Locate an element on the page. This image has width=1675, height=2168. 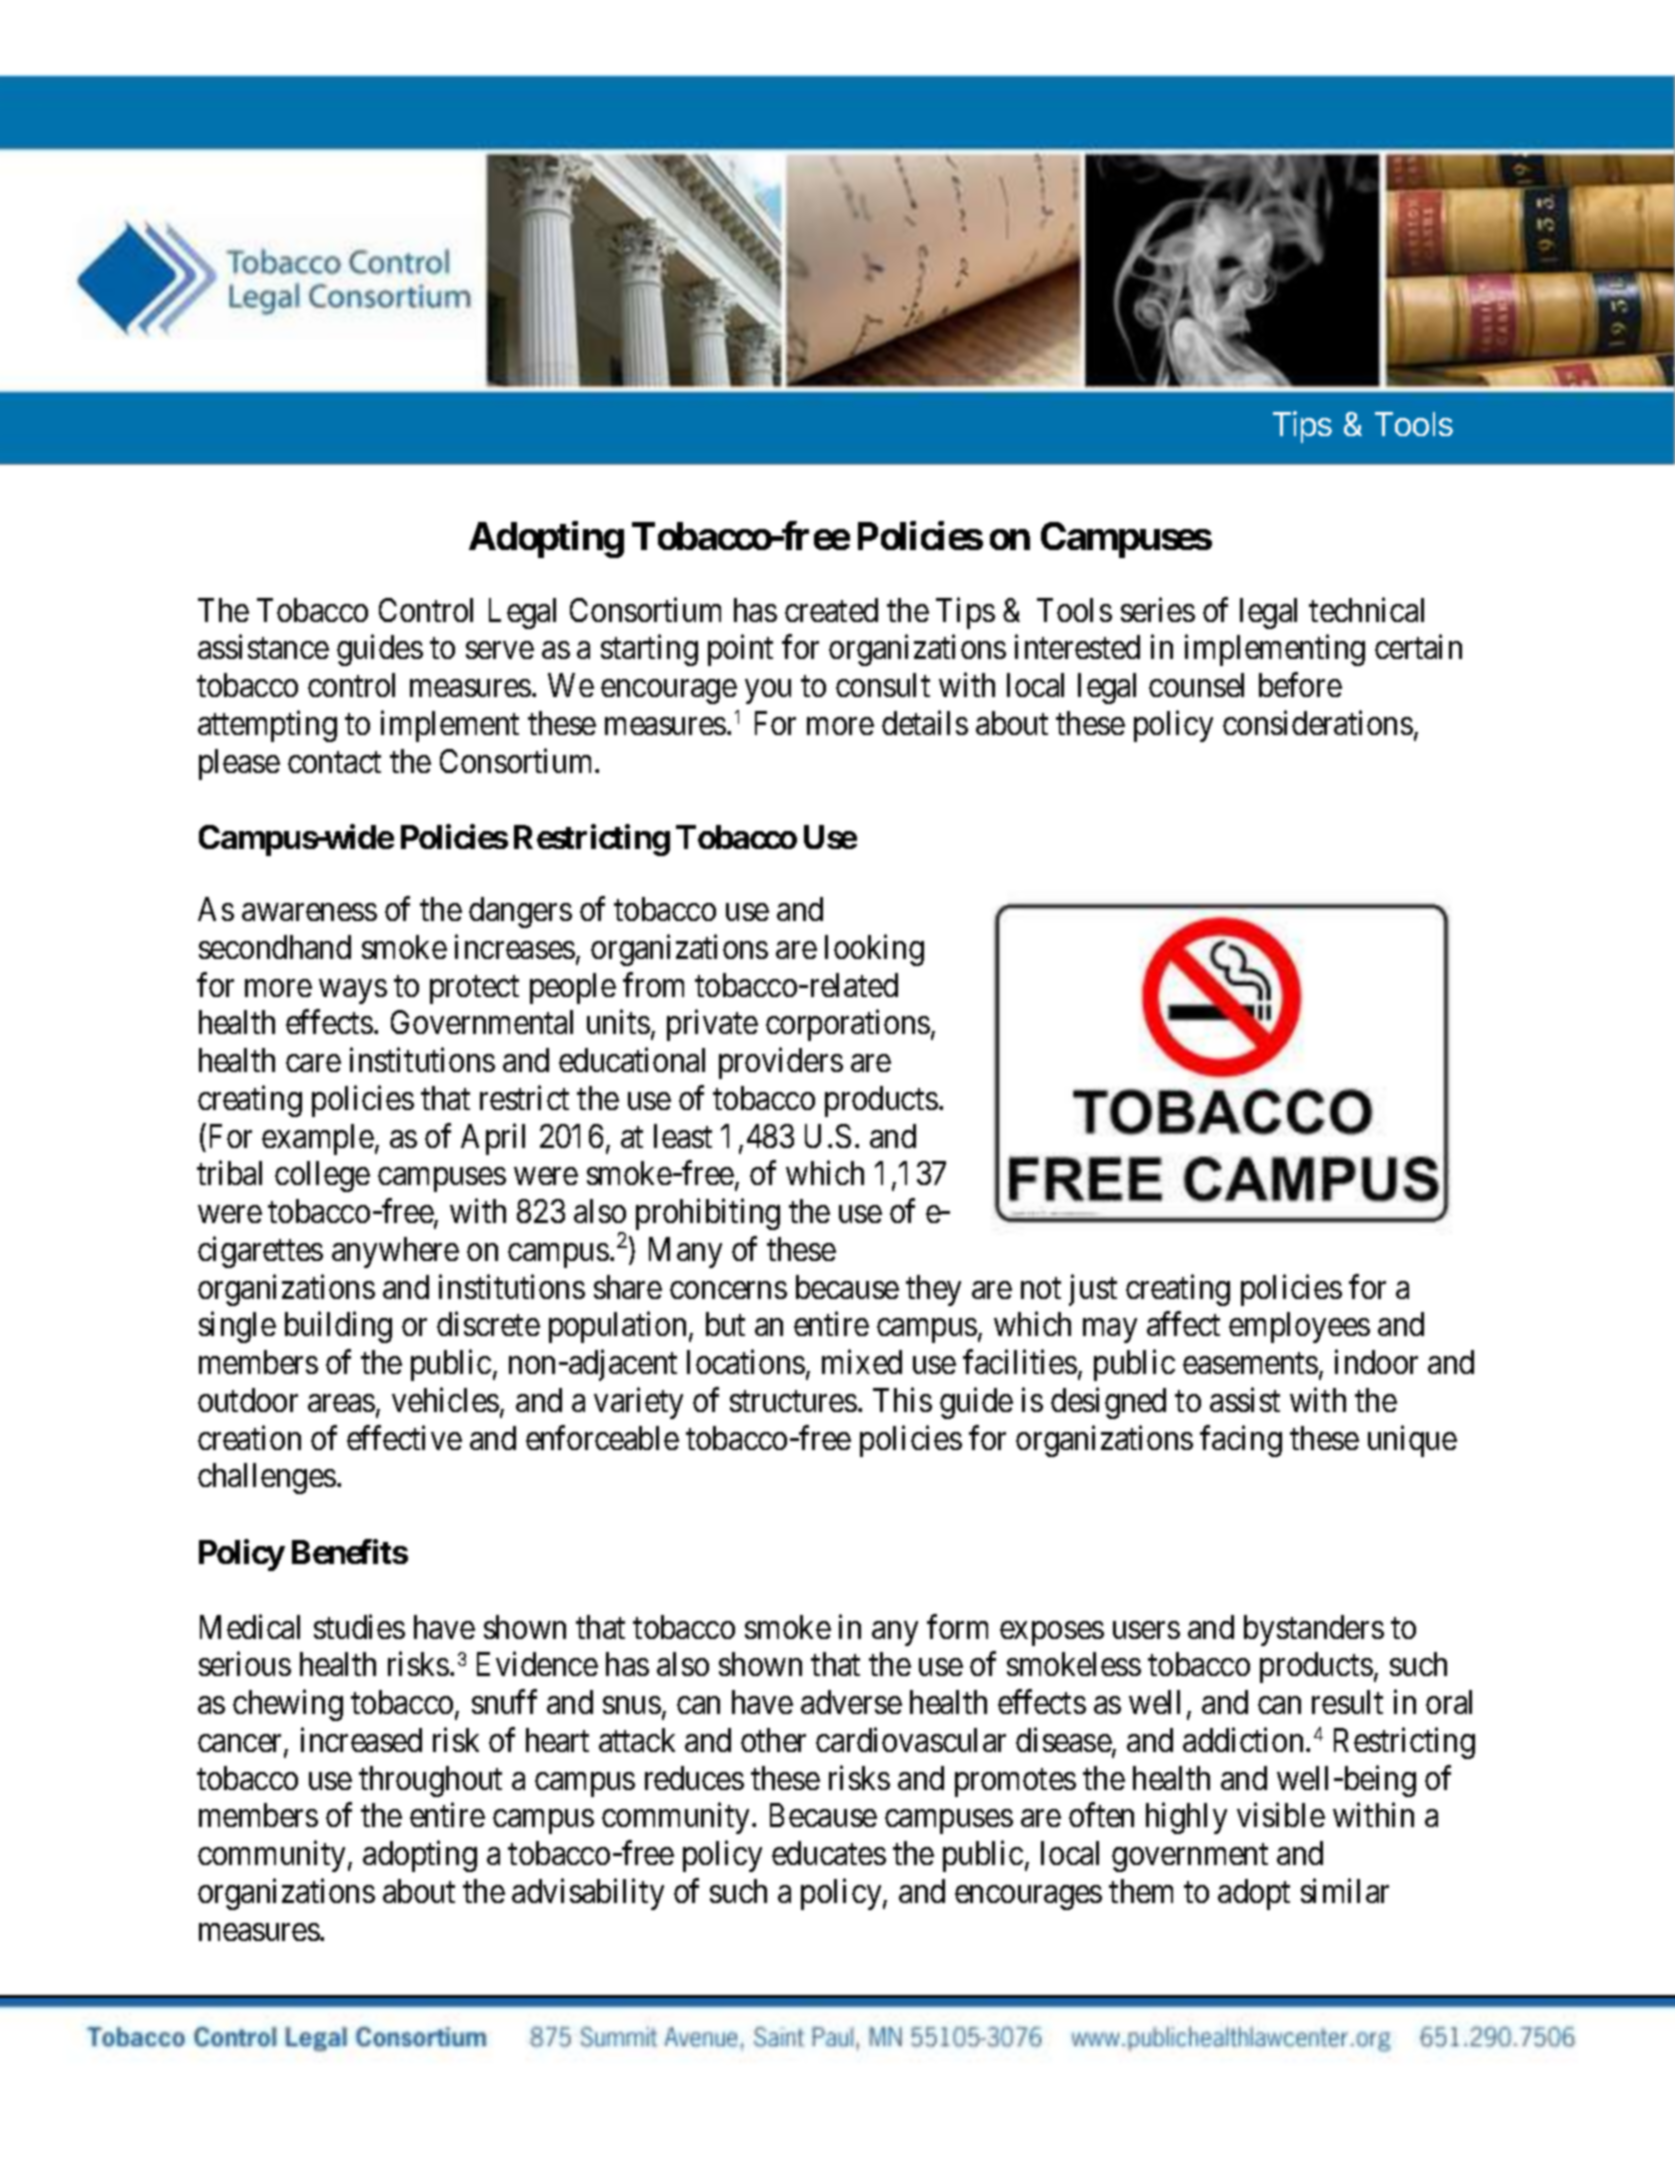
created is located at coordinates (831, 610).
